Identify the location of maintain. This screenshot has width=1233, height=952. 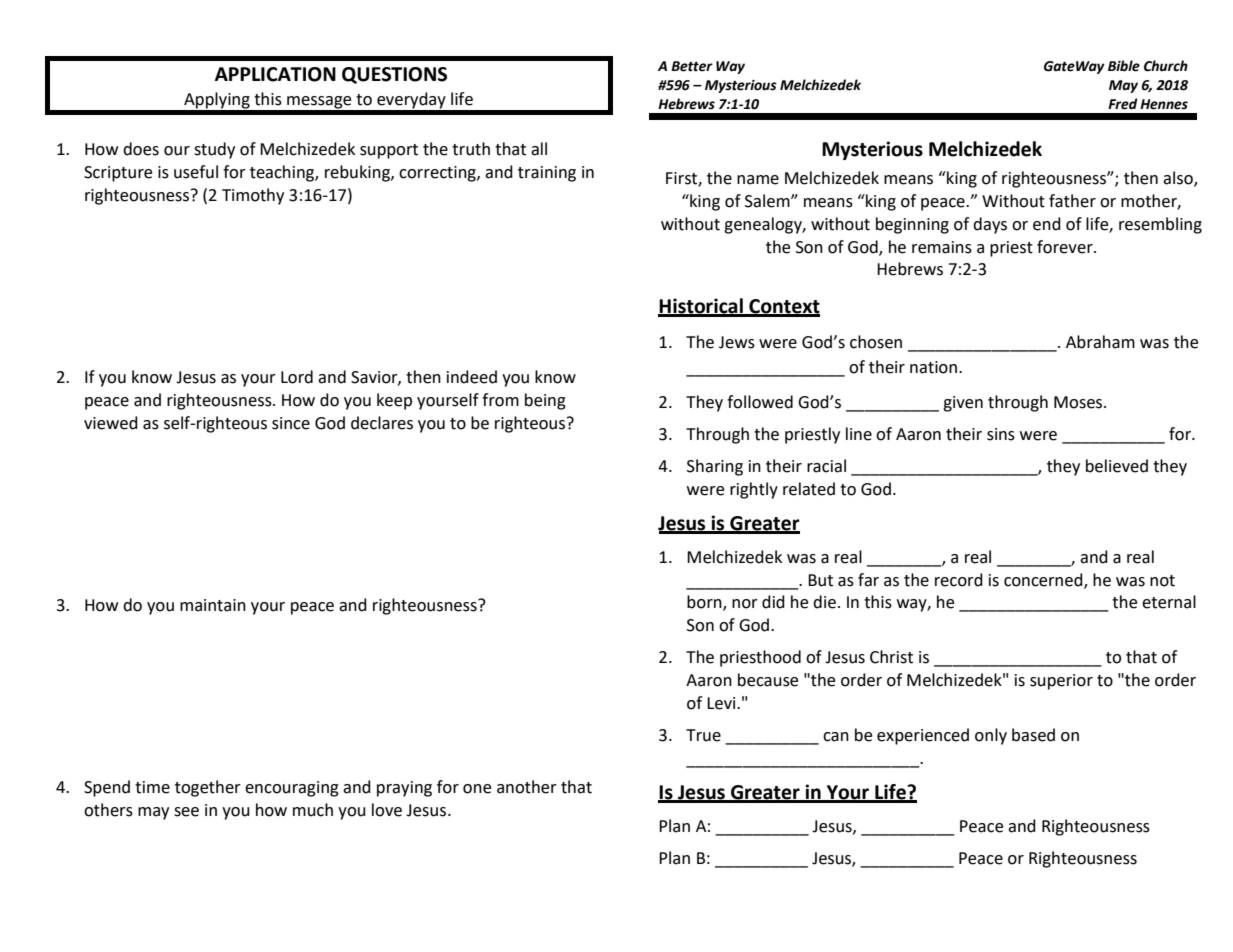
(213, 605).
